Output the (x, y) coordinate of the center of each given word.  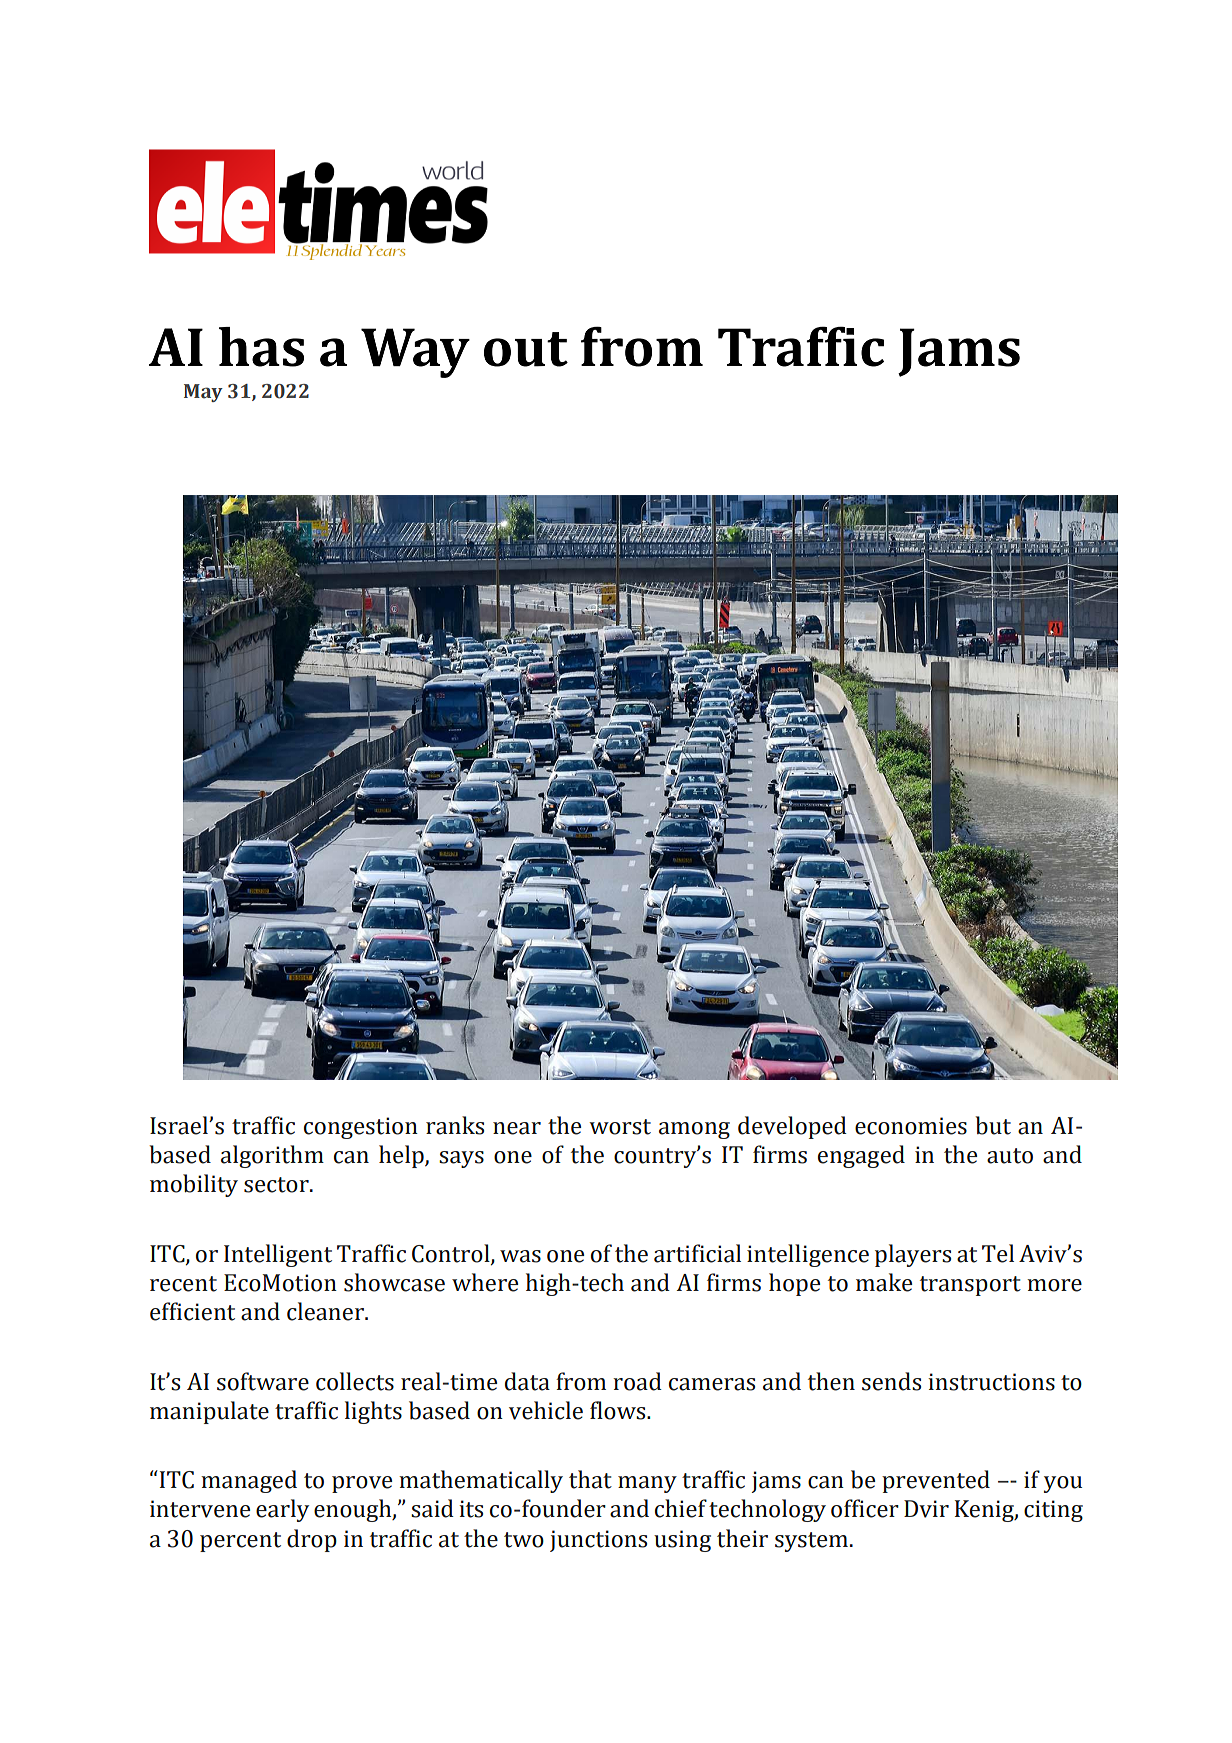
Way (415, 353)
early (282, 1510)
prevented (936, 1481)
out (526, 349)
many (647, 1484)
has (261, 347)
